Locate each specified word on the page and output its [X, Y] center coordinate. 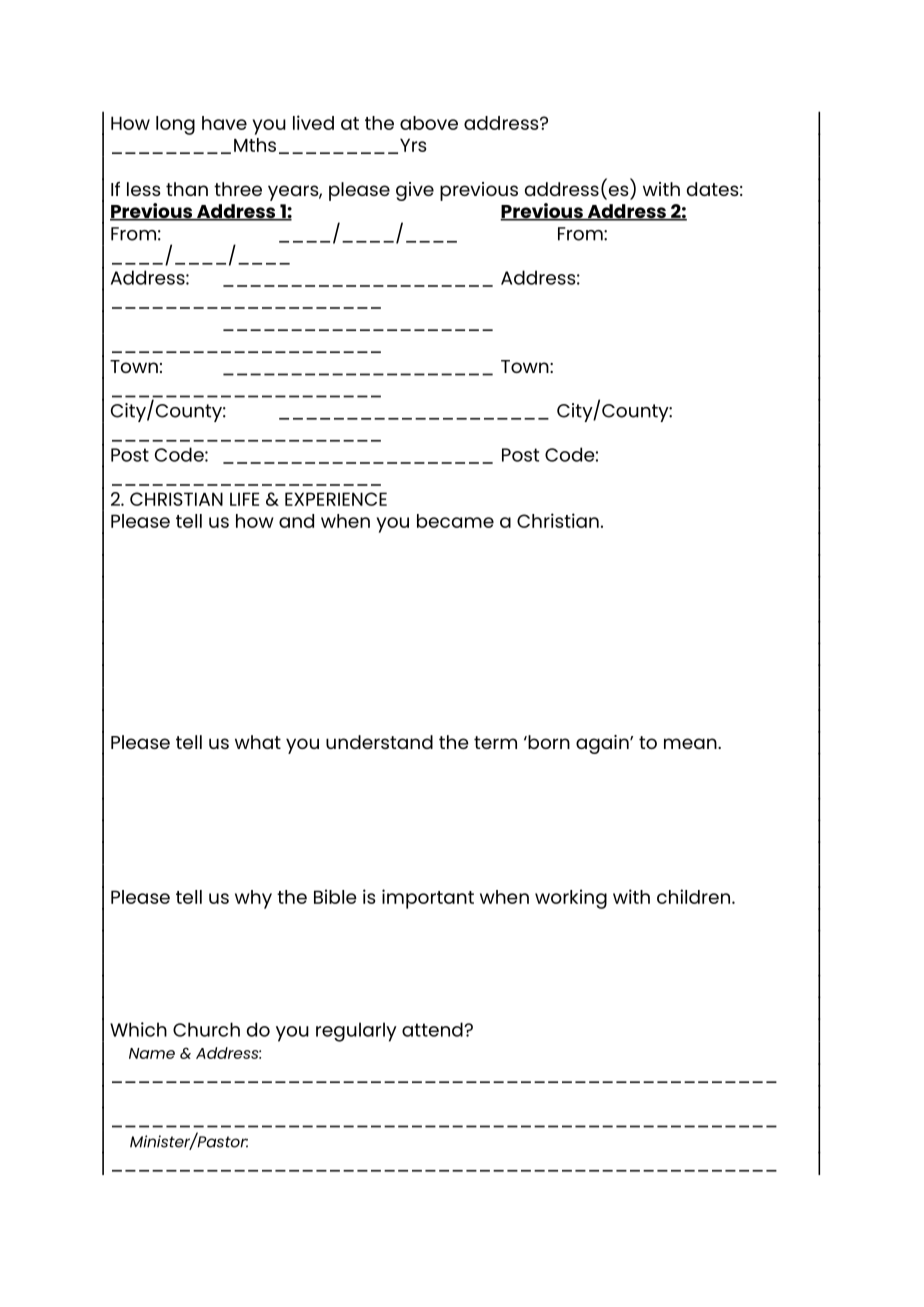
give [415, 191]
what [258, 742]
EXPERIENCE [336, 499]
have [224, 123]
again [603, 744]
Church [206, 1029]
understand [379, 742]
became [455, 521]
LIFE [244, 499]
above [429, 123]
